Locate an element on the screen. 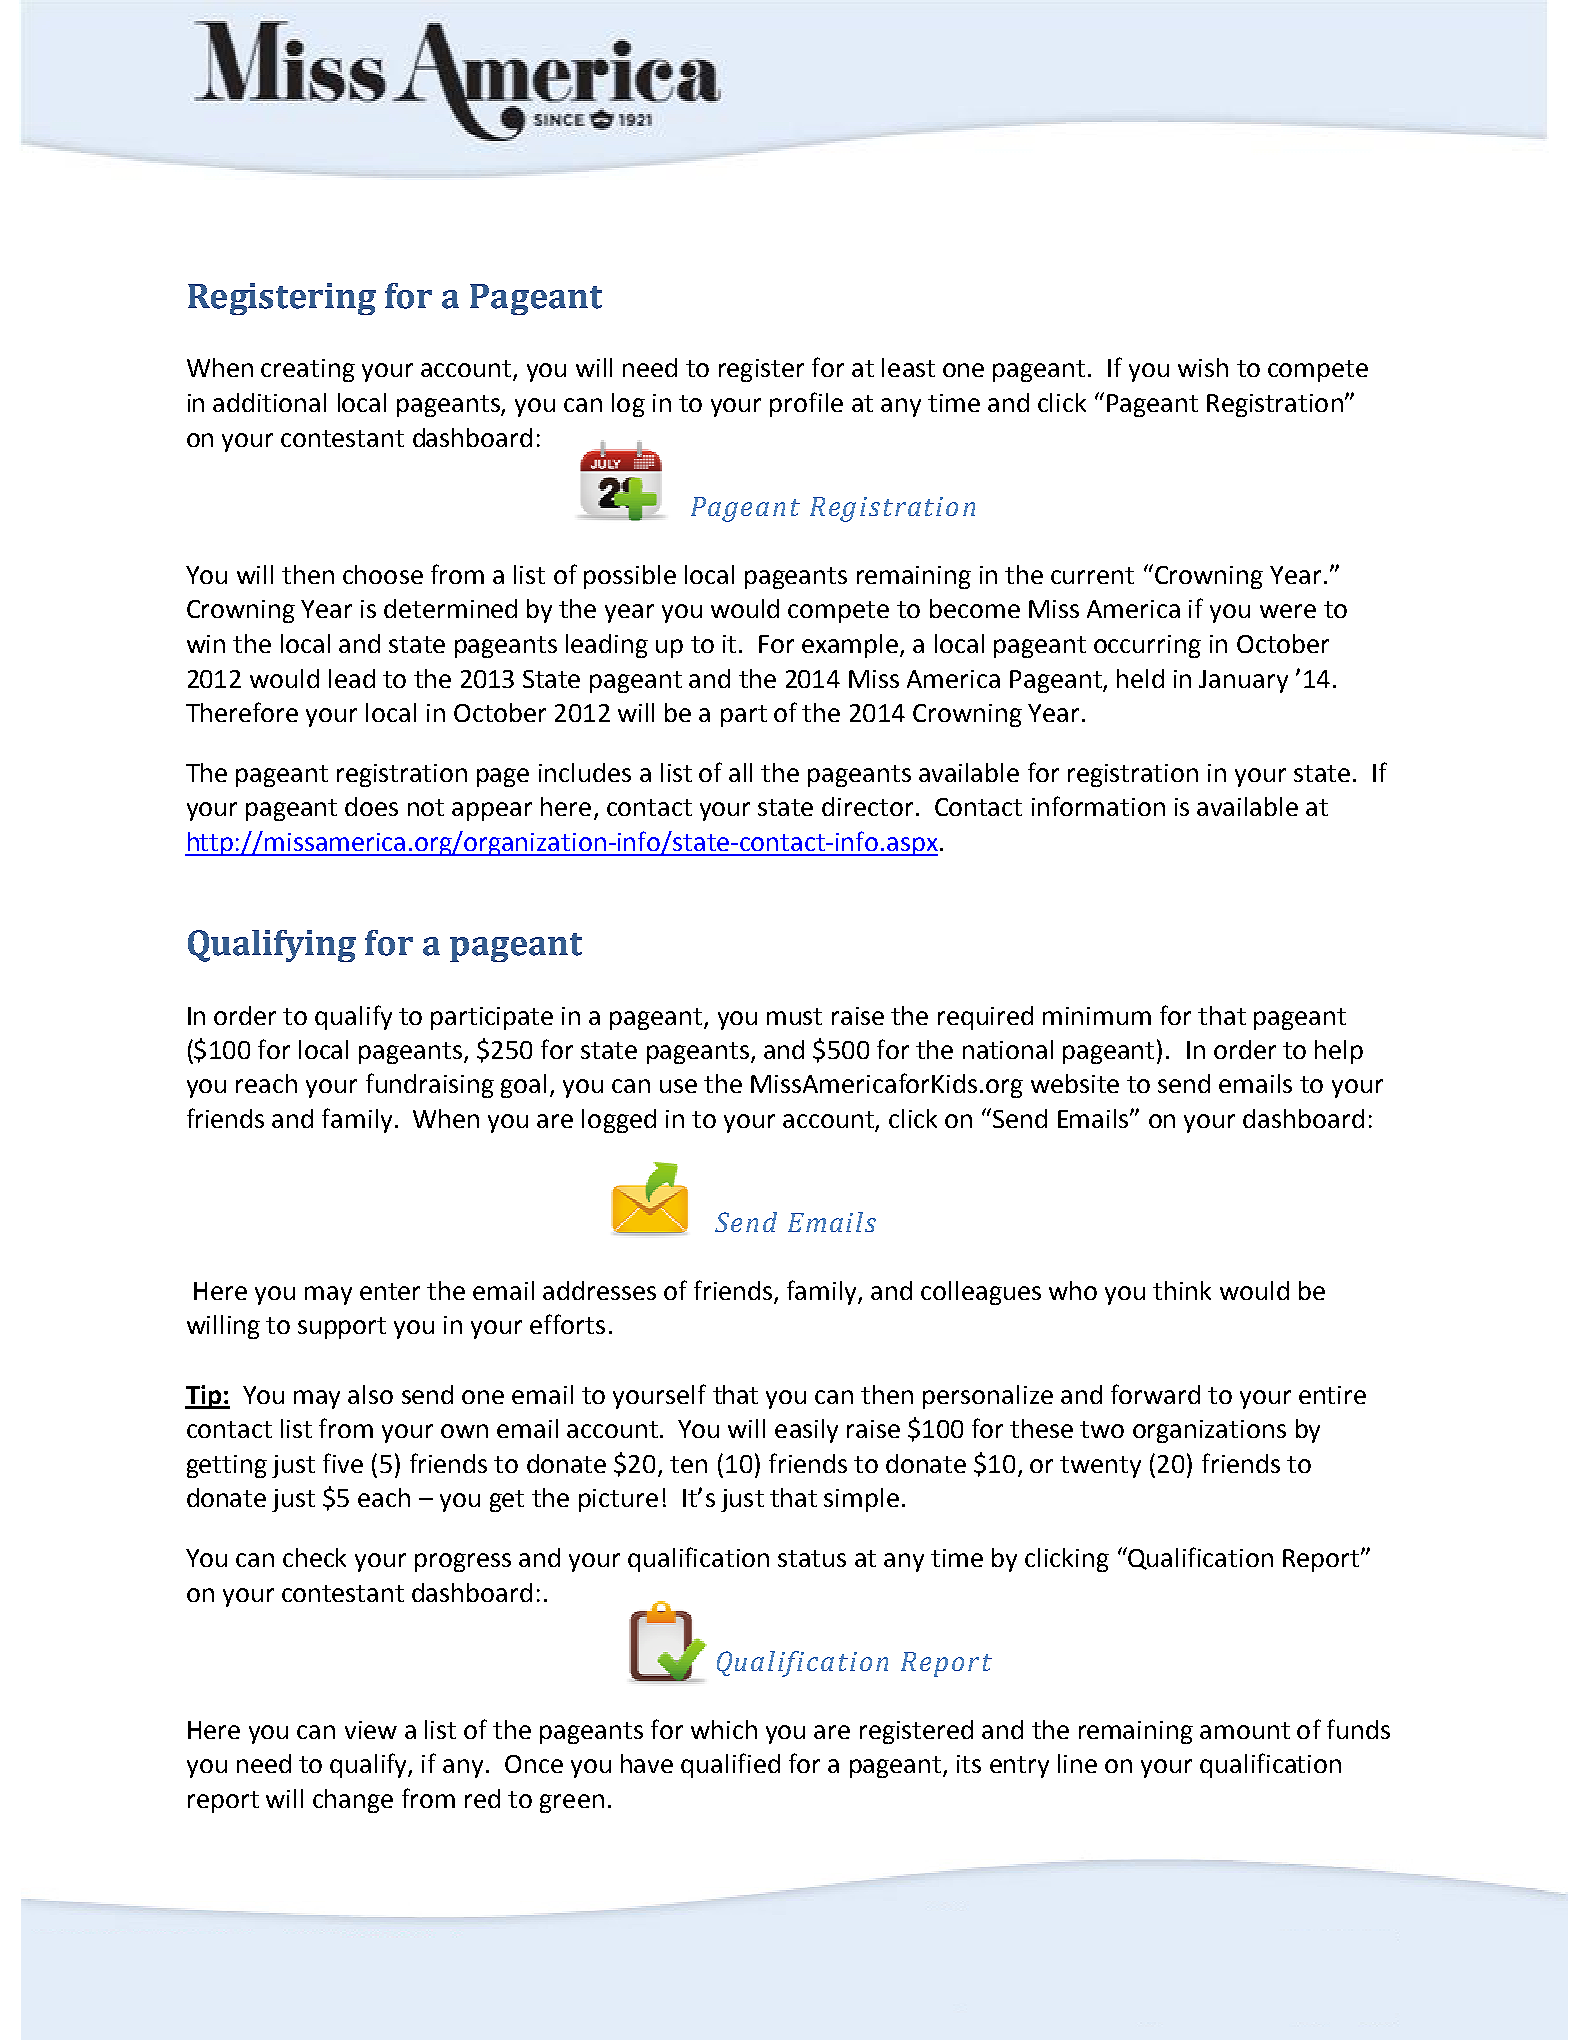 The width and height of the screenshot is (1577, 2040). qualified is located at coordinates (730, 1765).
